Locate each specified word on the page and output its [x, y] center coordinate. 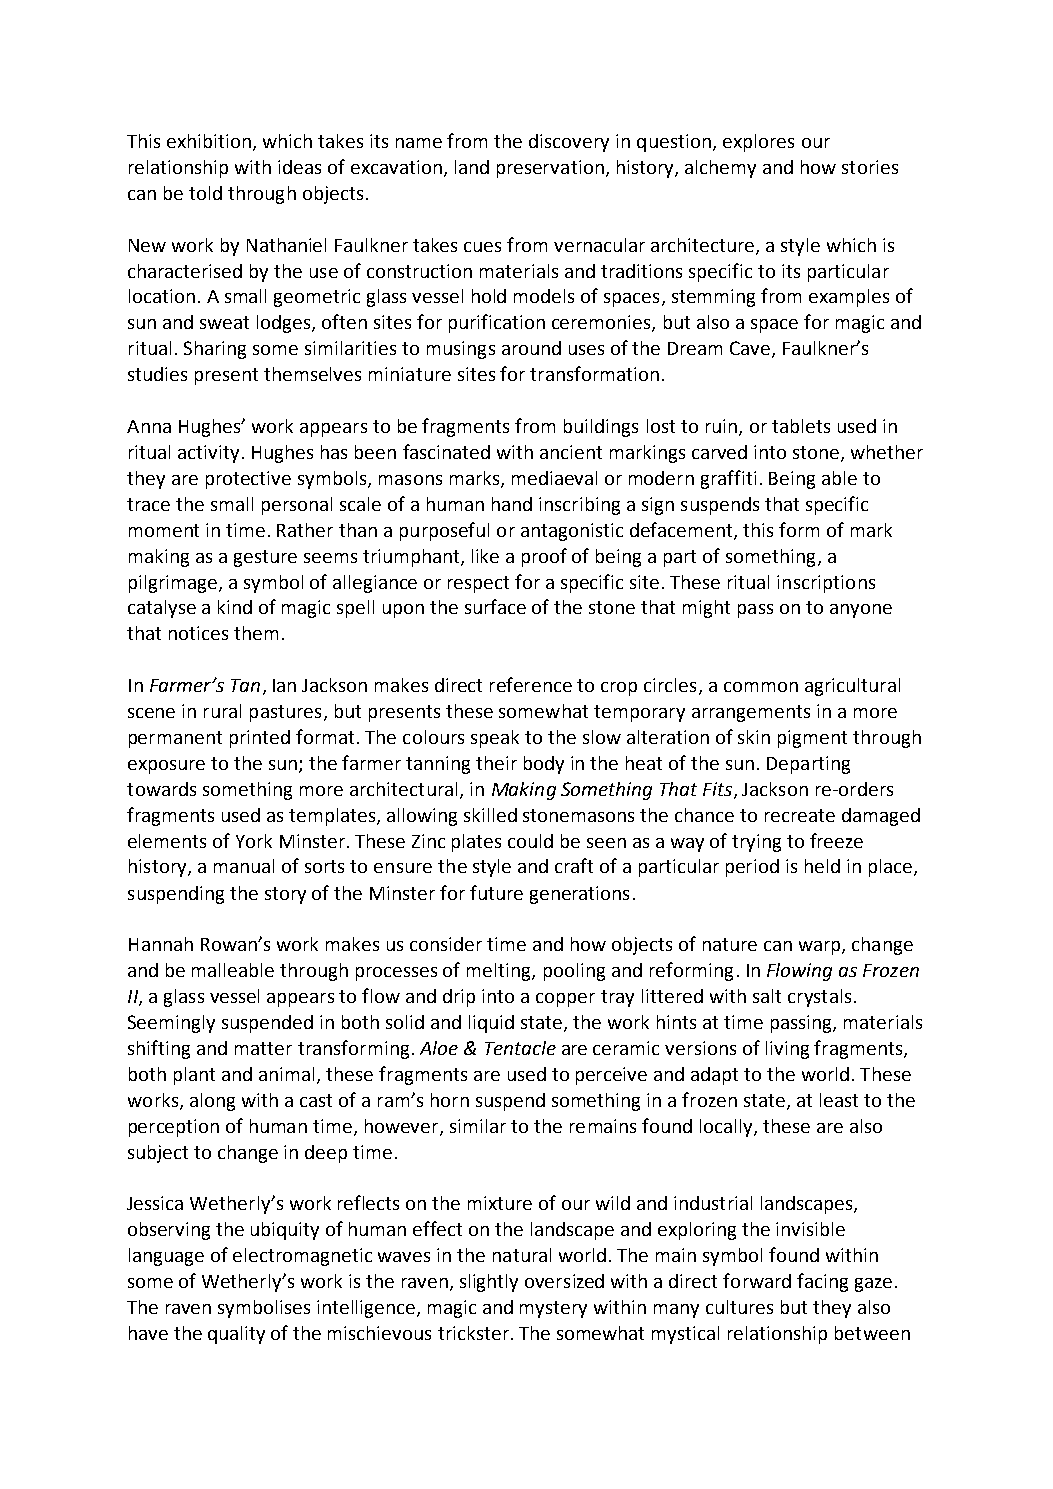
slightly [489, 1283]
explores [758, 143]
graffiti [728, 479]
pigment [812, 739]
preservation [550, 169]
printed [260, 739]
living [787, 1050]
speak [495, 739]
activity [208, 454]
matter [263, 1048]
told [205, 193]
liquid [491, 1024]
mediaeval [554, 478]
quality [236, 1335]
